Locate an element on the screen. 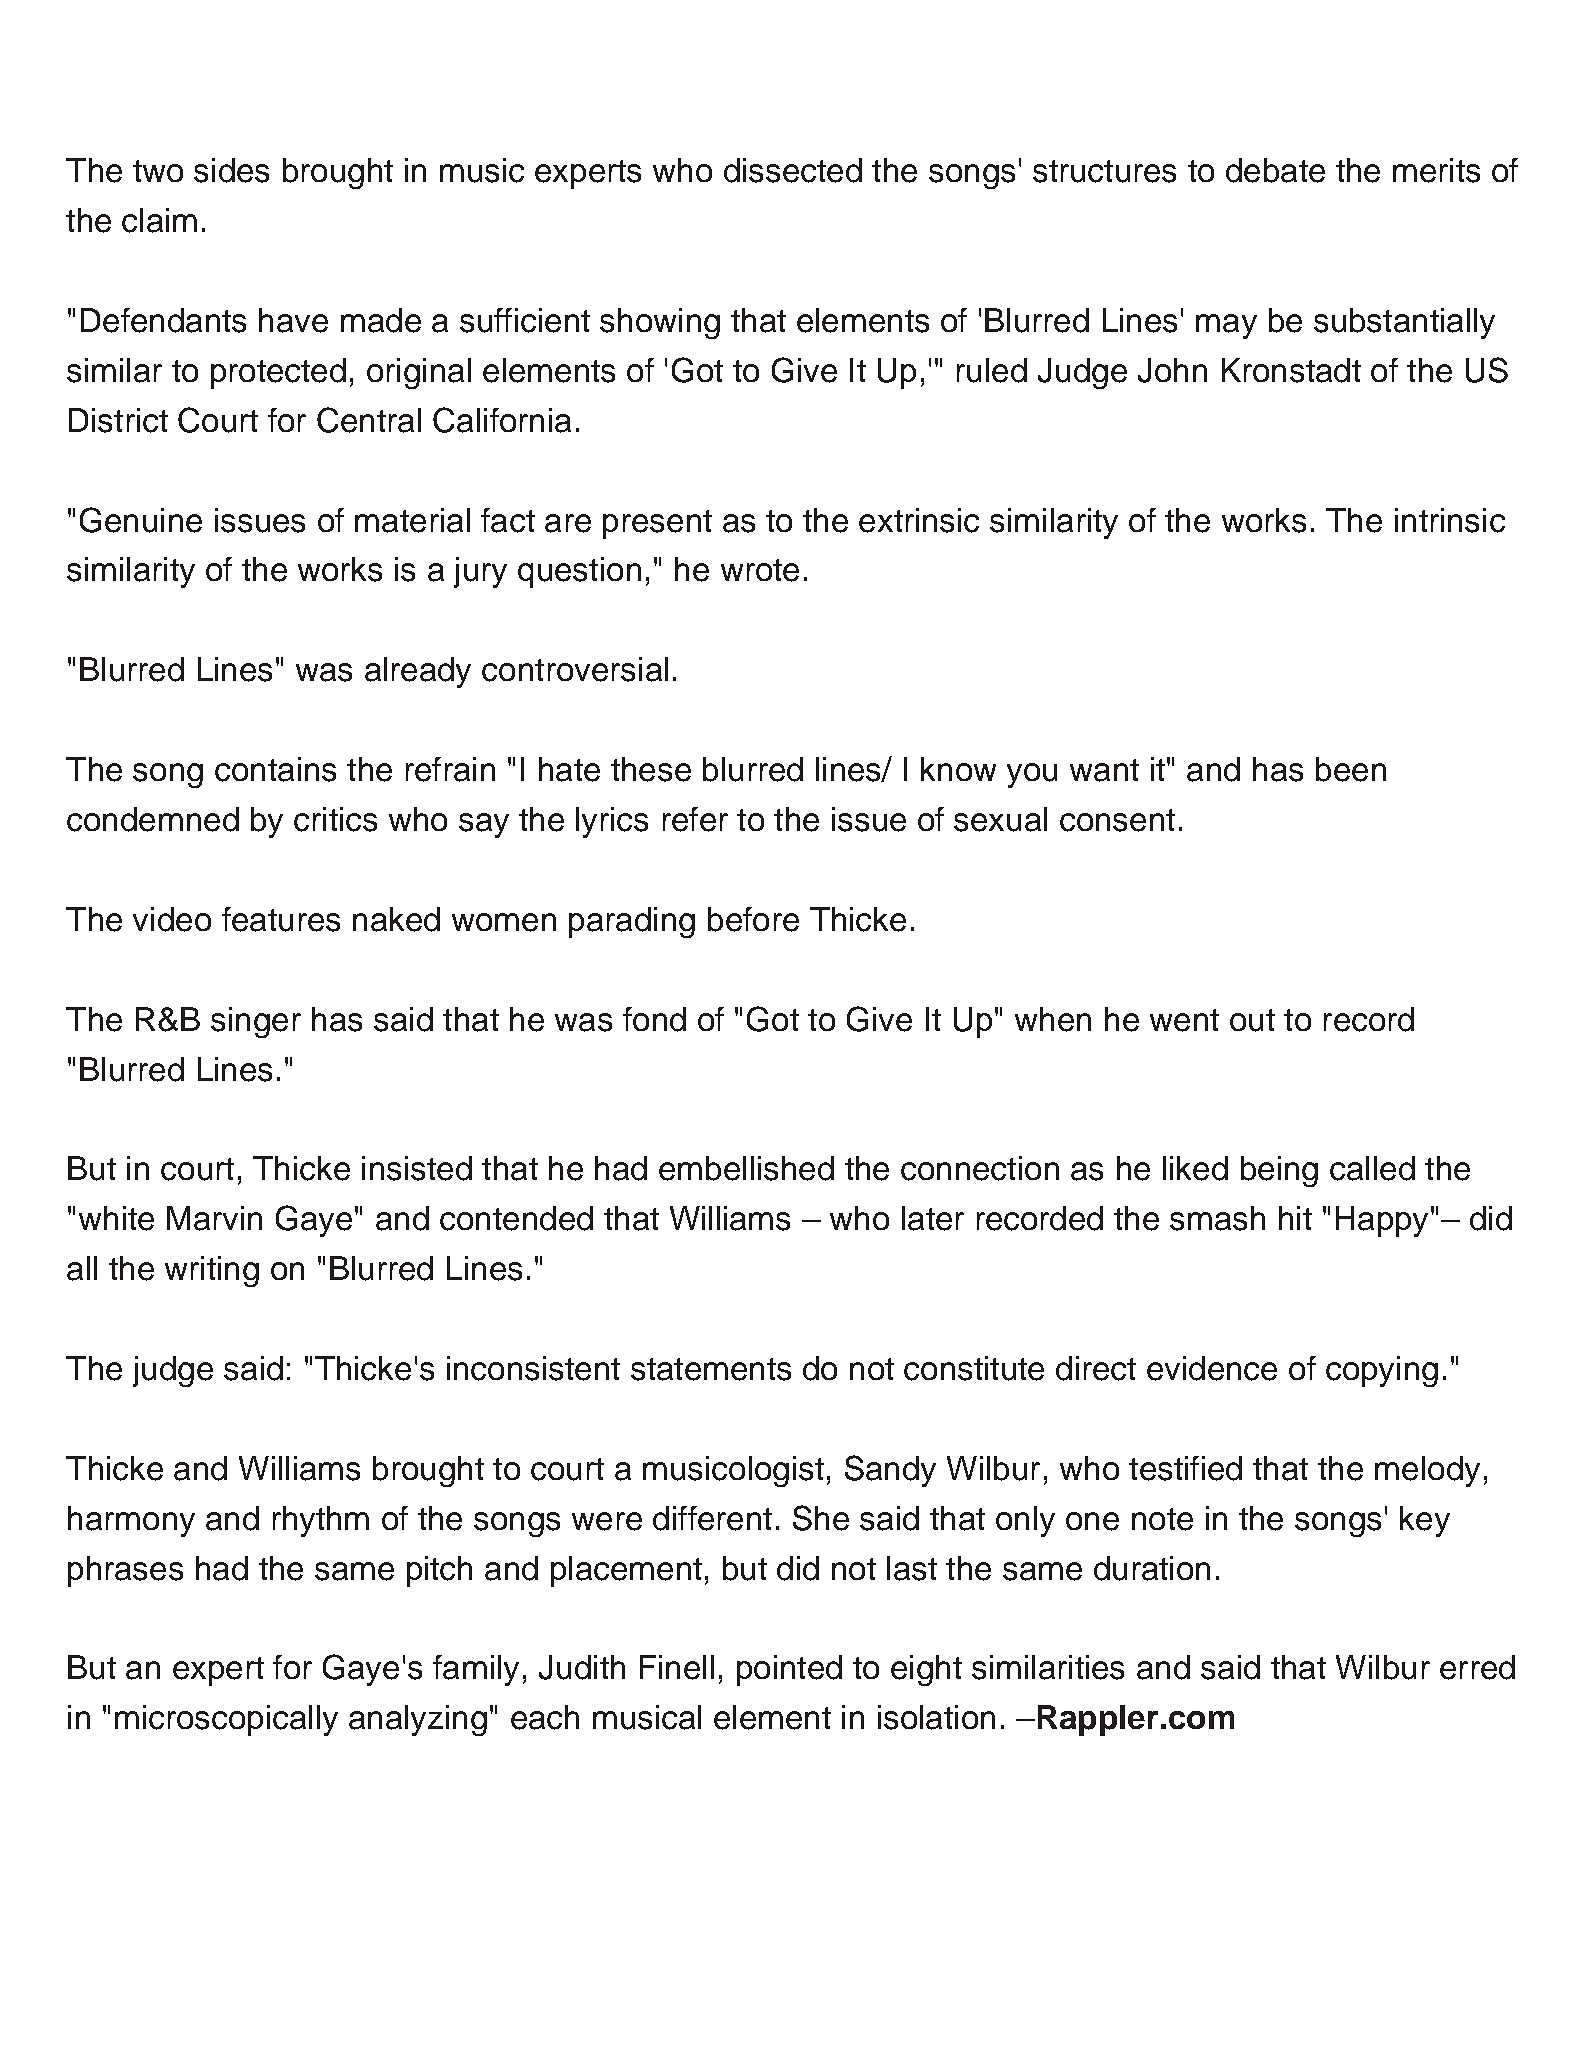 This screenshot has height=2058, width=1590. pointed is located at coordinates (789, 1670).
